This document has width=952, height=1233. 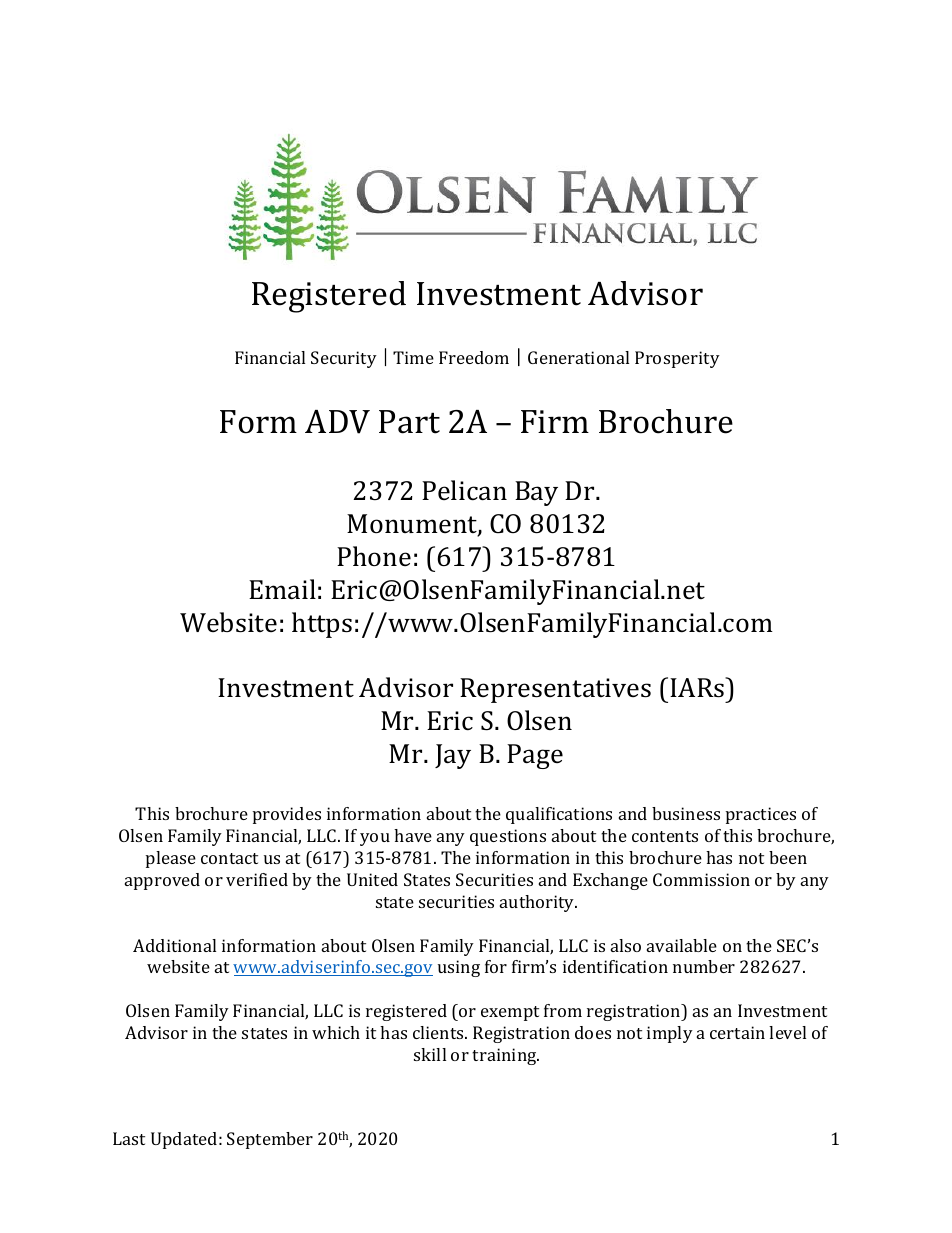 I want to click on using, so click(x=459, y=968).
